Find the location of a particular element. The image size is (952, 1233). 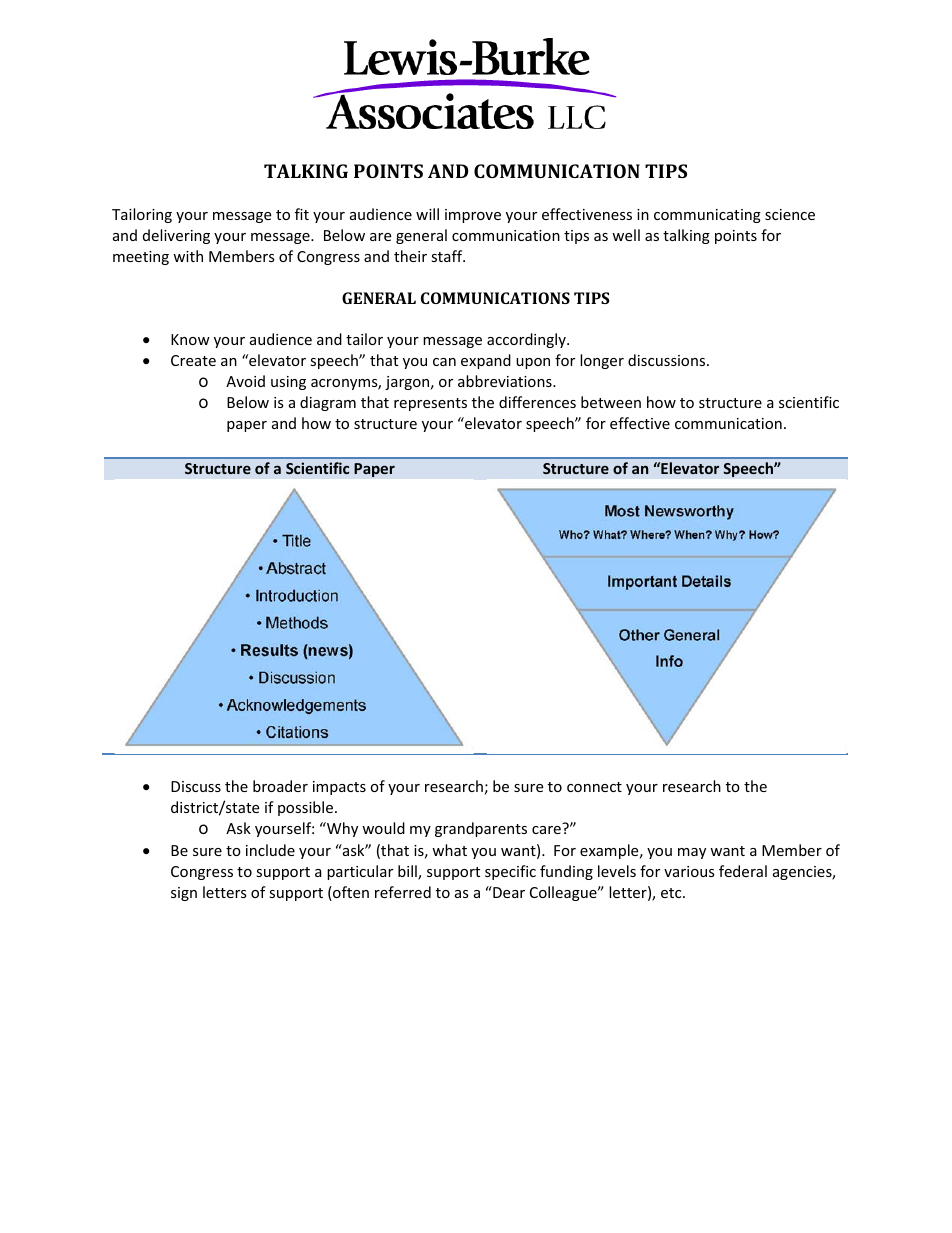

communicating is located at coordinates (707, 216).
